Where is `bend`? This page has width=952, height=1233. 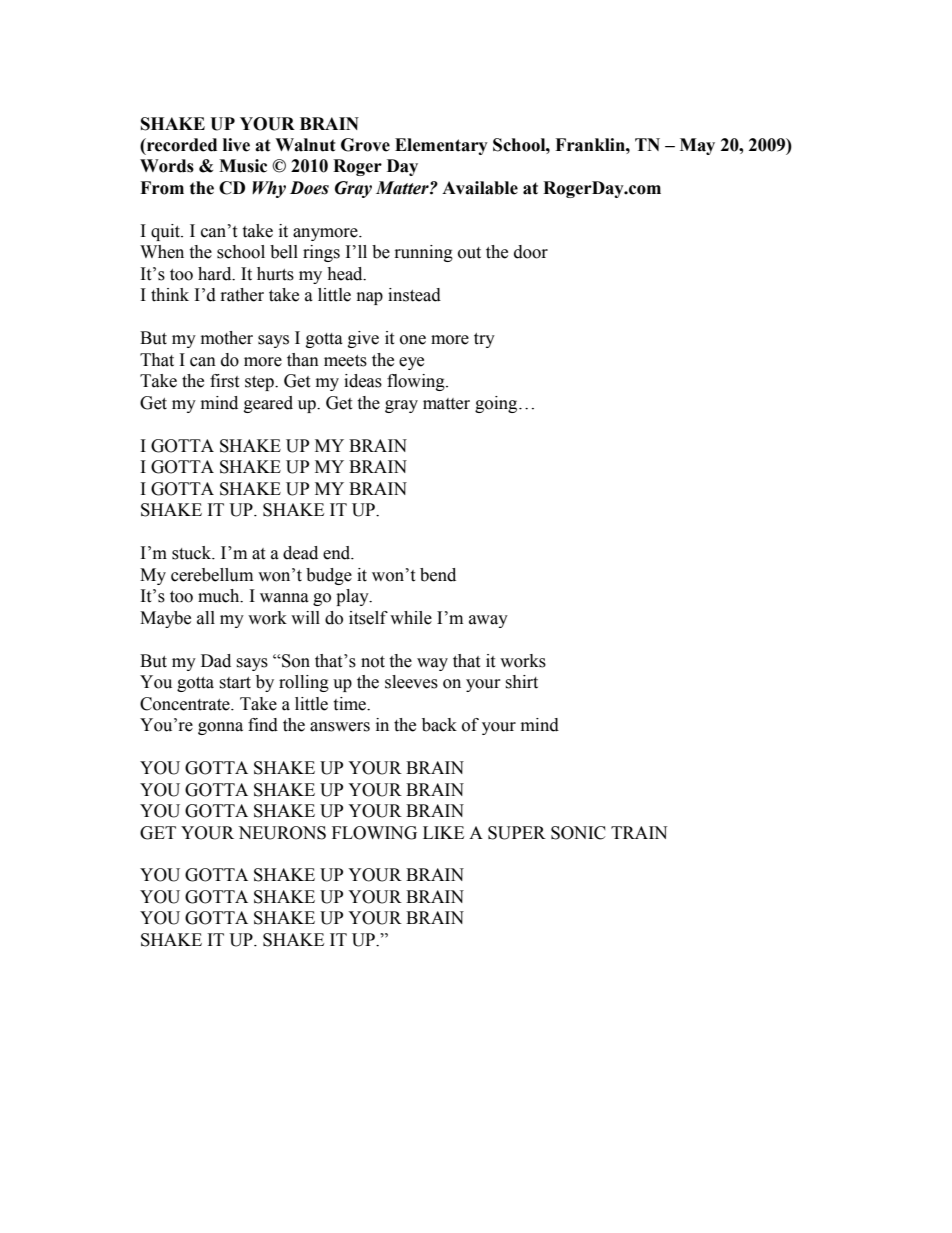
bend is located at coordinates (438, 575).
